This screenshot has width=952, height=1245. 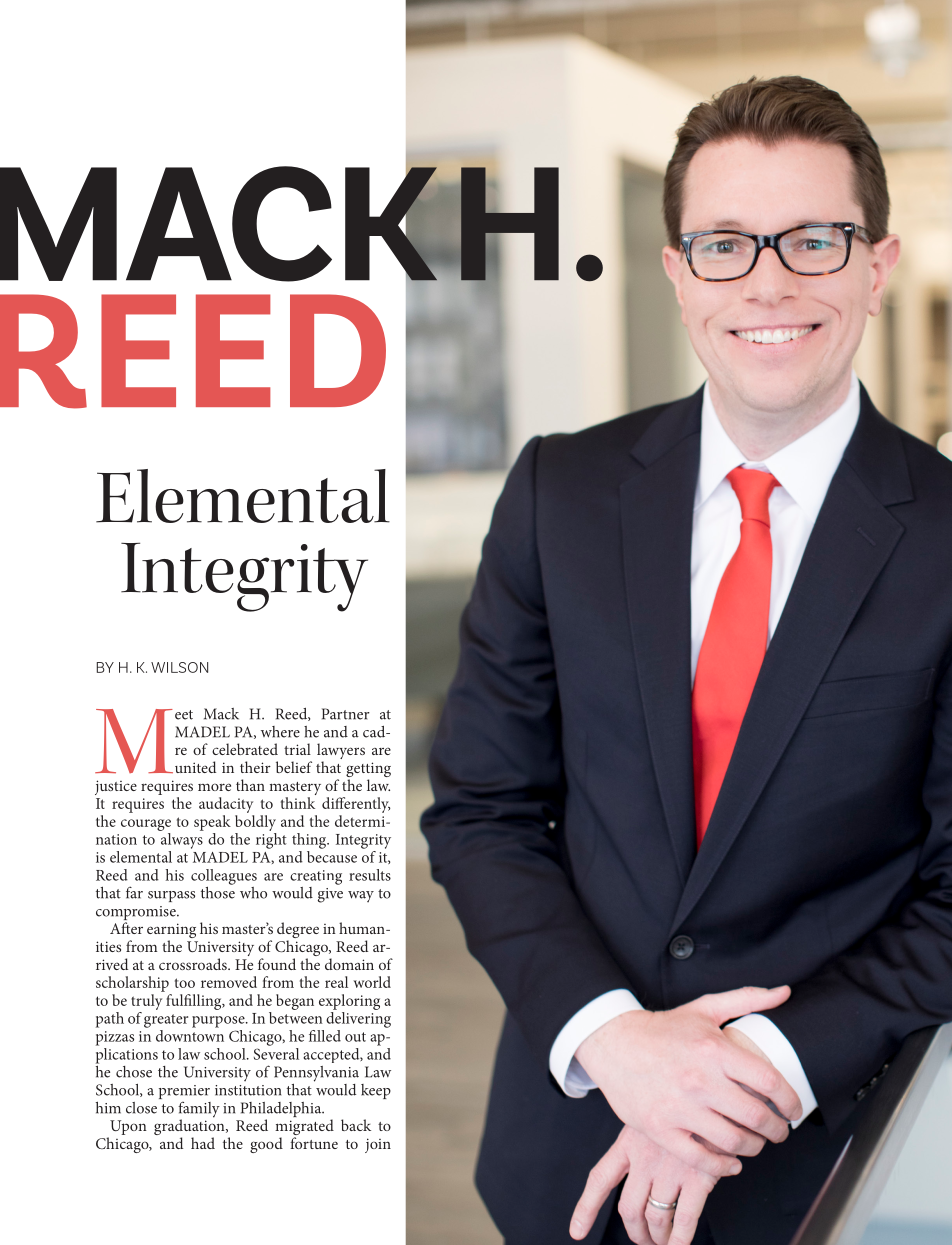 I want to click on courage, so click(x=146, y=825).
